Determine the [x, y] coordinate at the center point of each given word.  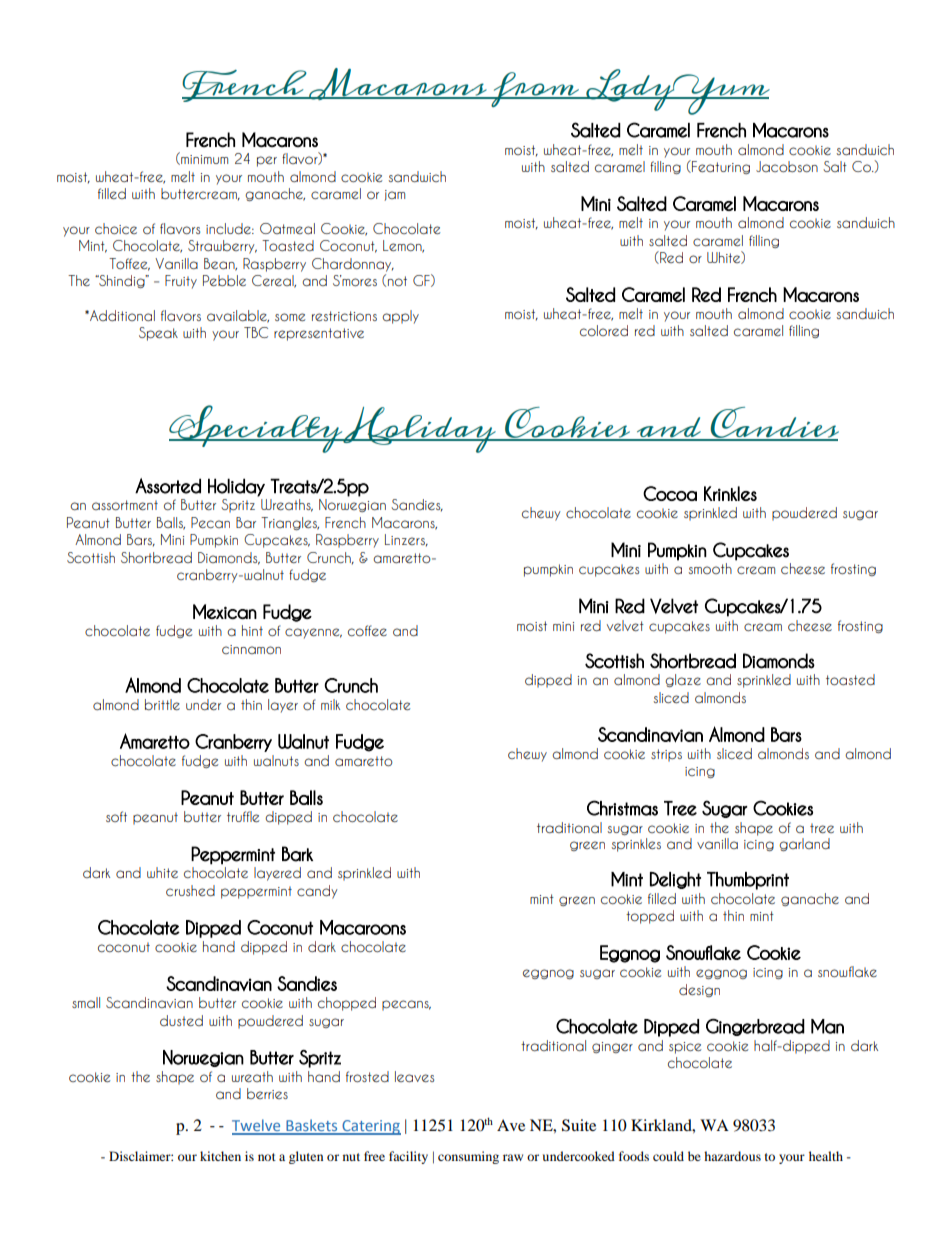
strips [666, 755]
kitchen [220, 1156]
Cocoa [670, 493]
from [535, 89]
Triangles [290, 523]
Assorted [168, 486]
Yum [720, 94]
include [229, 228]
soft [116, 816]
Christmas [622, 808]
